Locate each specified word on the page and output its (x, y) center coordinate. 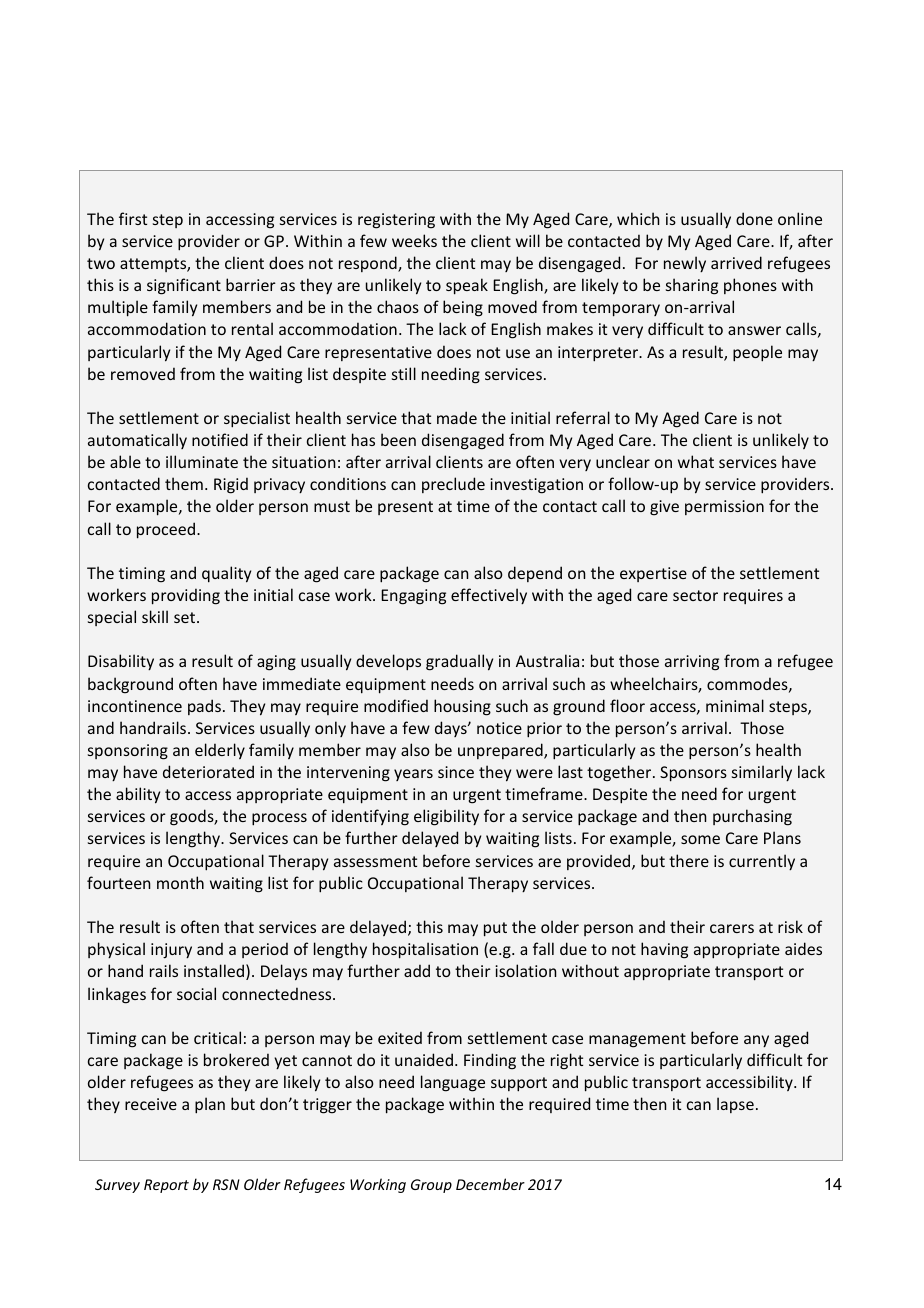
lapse (735, 1105)
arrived (736, 262)
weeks (414, 240)
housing (462, 707)
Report (166, 1186)
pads (204, 707)
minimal (735, 705)
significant (184, 286)
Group (431, 1186)
